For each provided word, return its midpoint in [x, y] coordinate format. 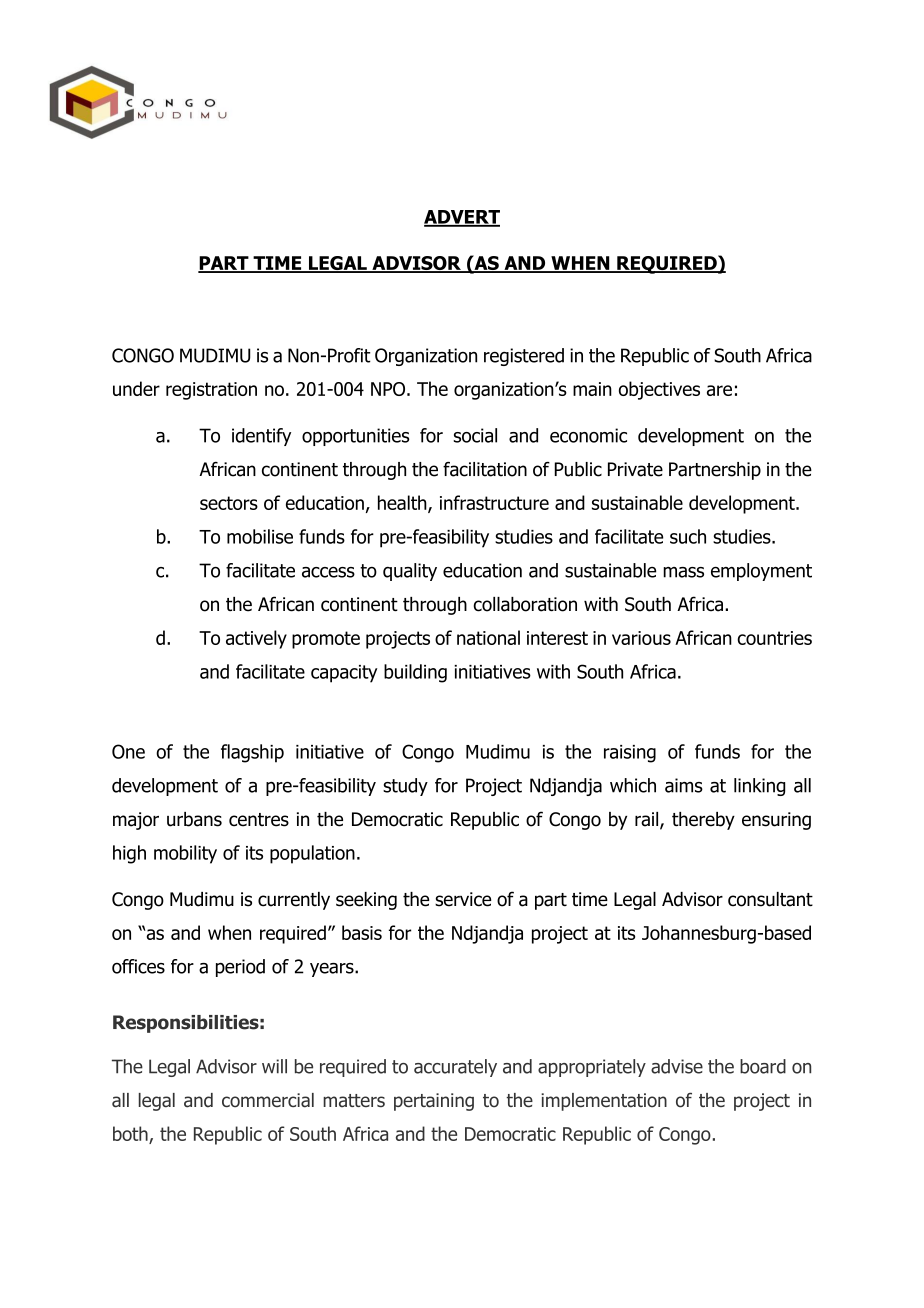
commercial [268, 1100]
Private [635, 469]
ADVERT [462, 218]
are [719, 390]
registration [211, 391]
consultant [770, 899]
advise [677, 1066]
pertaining [434, 1102]
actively [256, 639]
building [415, 673]
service [463, 899]
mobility [185, 854]
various [641, 638]
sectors [229, 503]
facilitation [485, 469]
